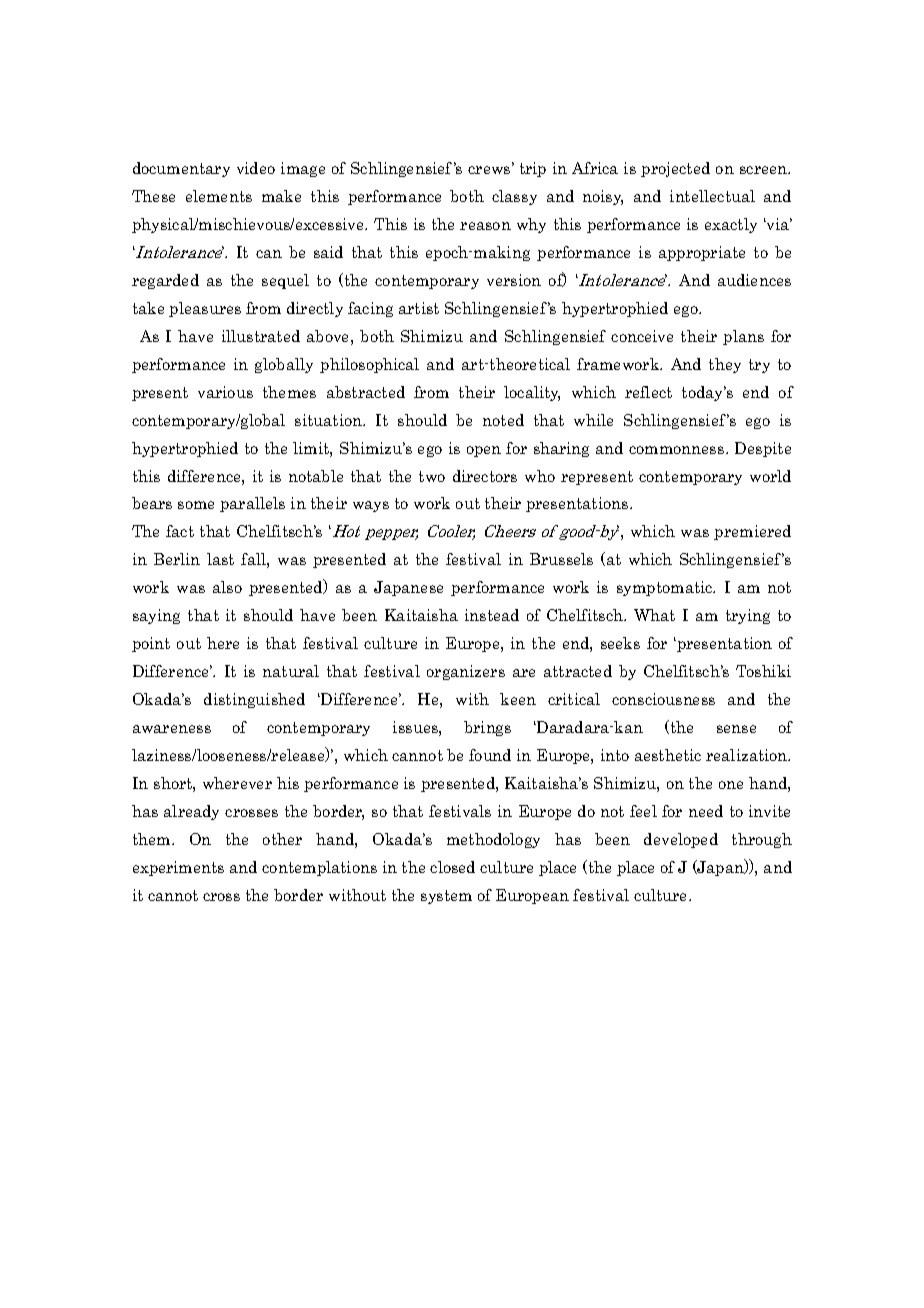 The width and height of the screenshot is (924, 1308). Describe the element at coordinates (663, 699) in the screenshot. I see `consciousness` at that location.
